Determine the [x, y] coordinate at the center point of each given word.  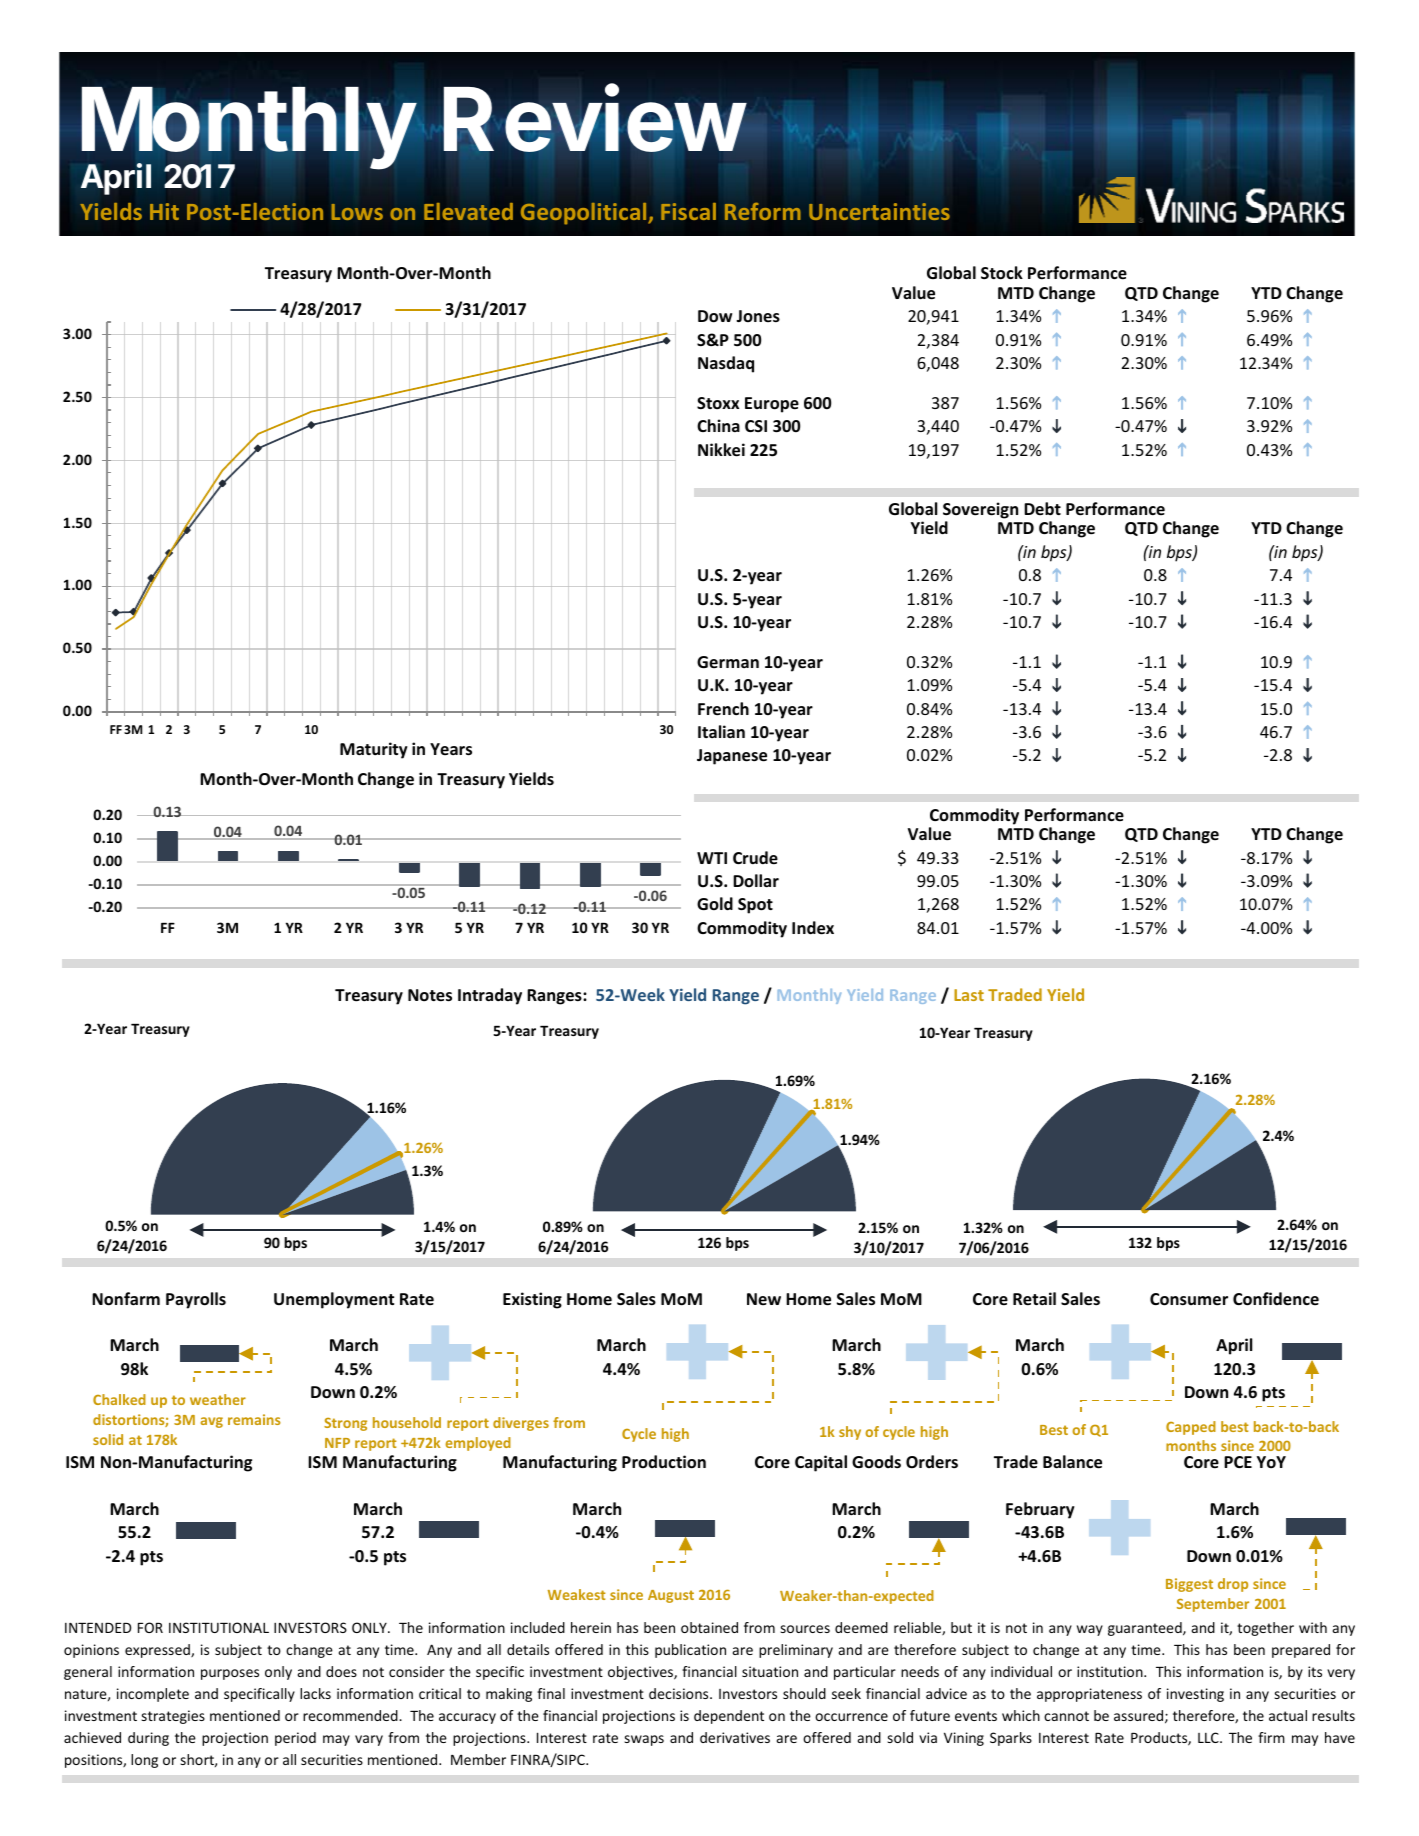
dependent [729, 1717]
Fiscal [688, 211]
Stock [1002, 273]
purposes [230, 1674]
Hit [164, 211]
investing [1195, 1695]
